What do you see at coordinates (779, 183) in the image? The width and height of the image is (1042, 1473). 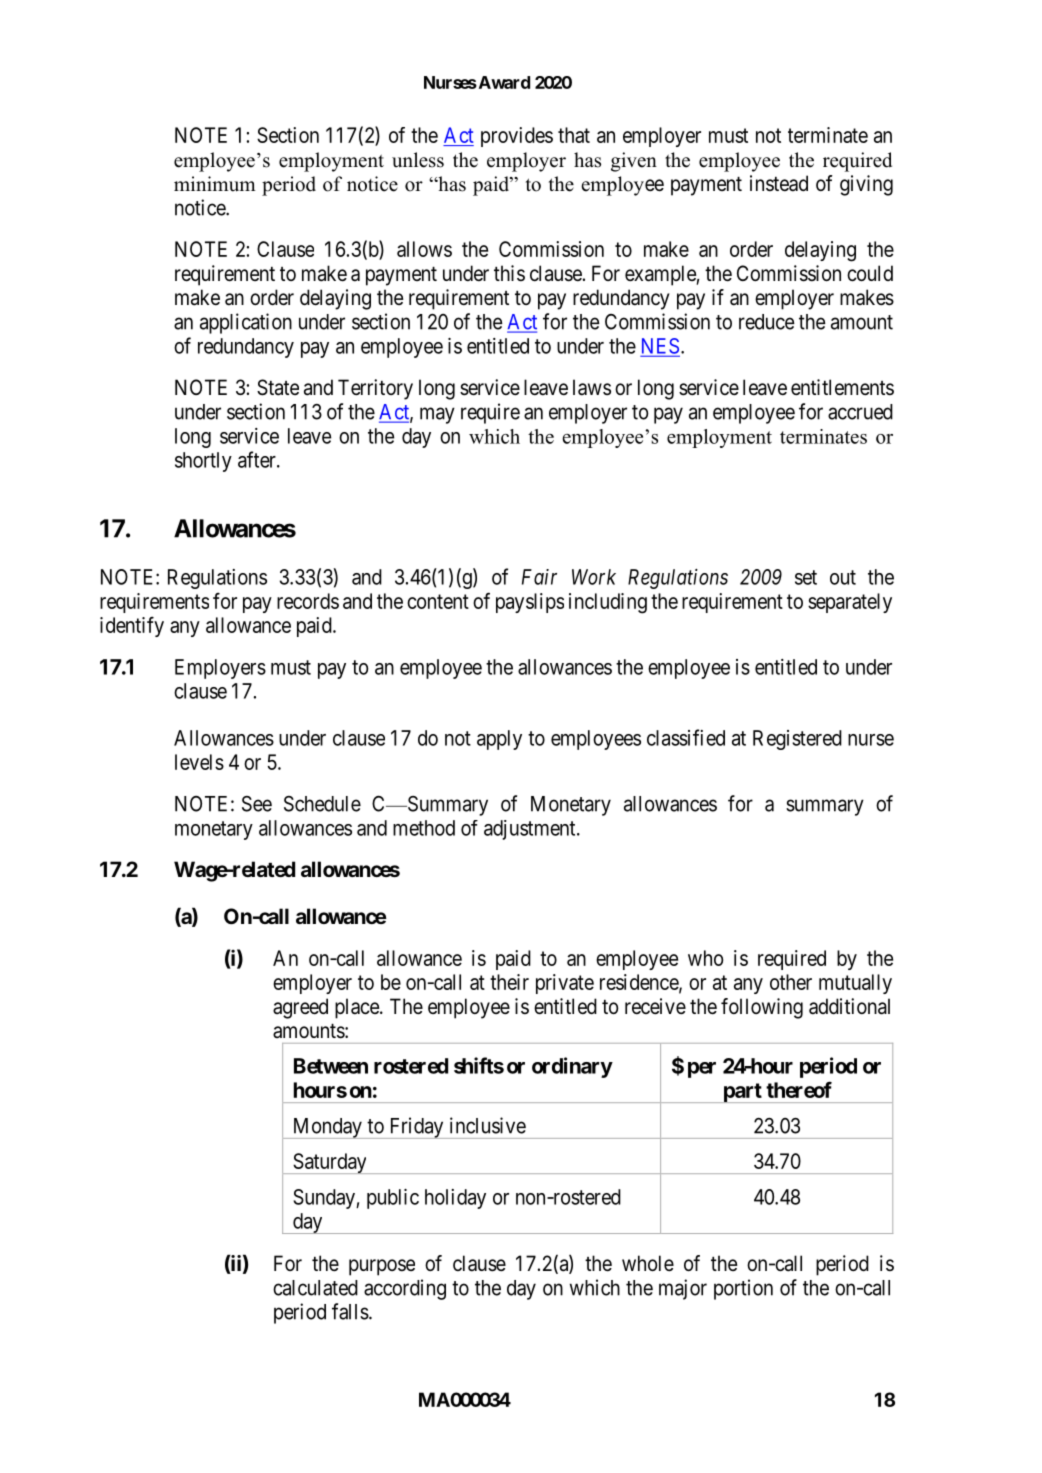 I see `instead` at bounding box center [779, 183].
